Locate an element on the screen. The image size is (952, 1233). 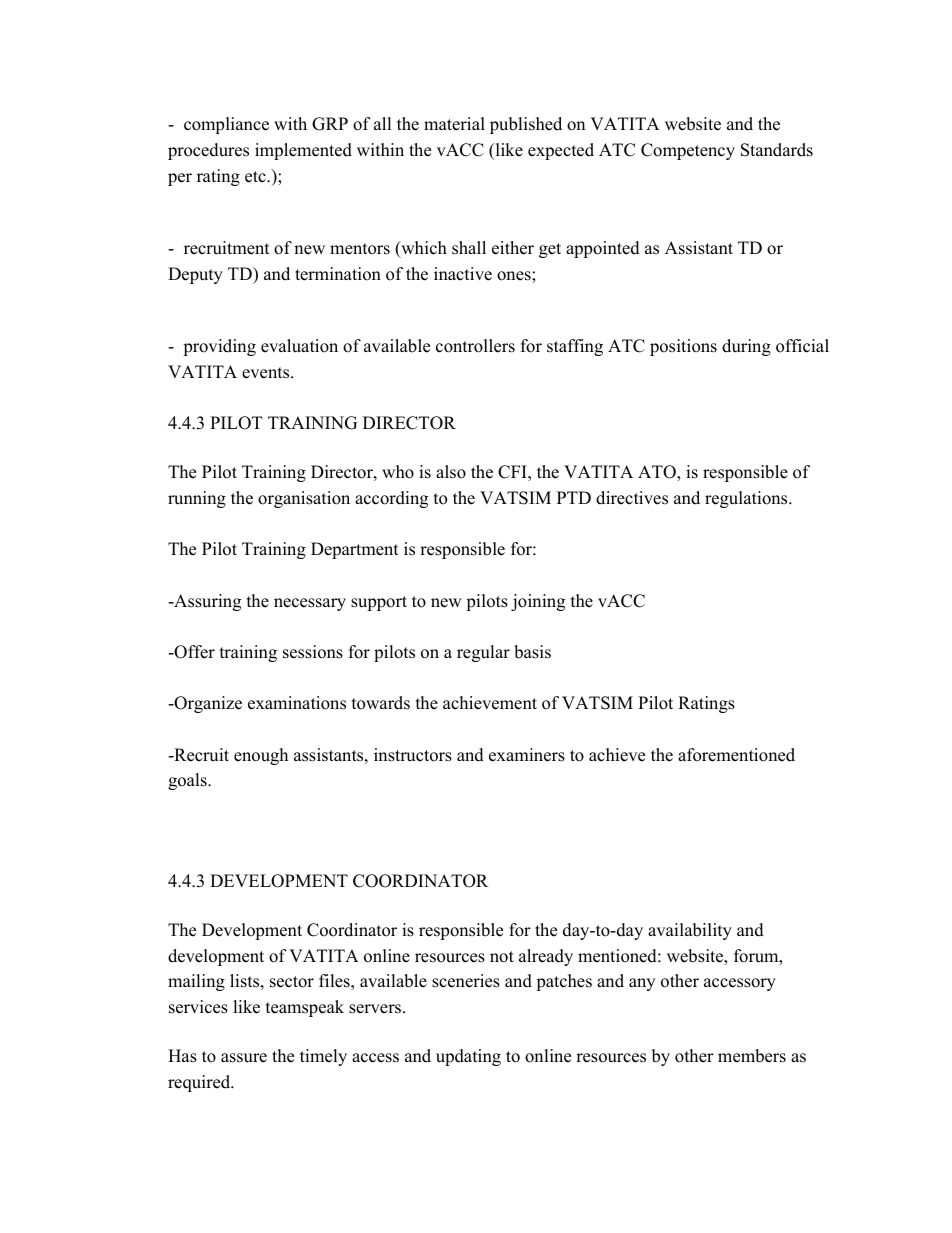
assure is located at coordinates (244, 1058).
